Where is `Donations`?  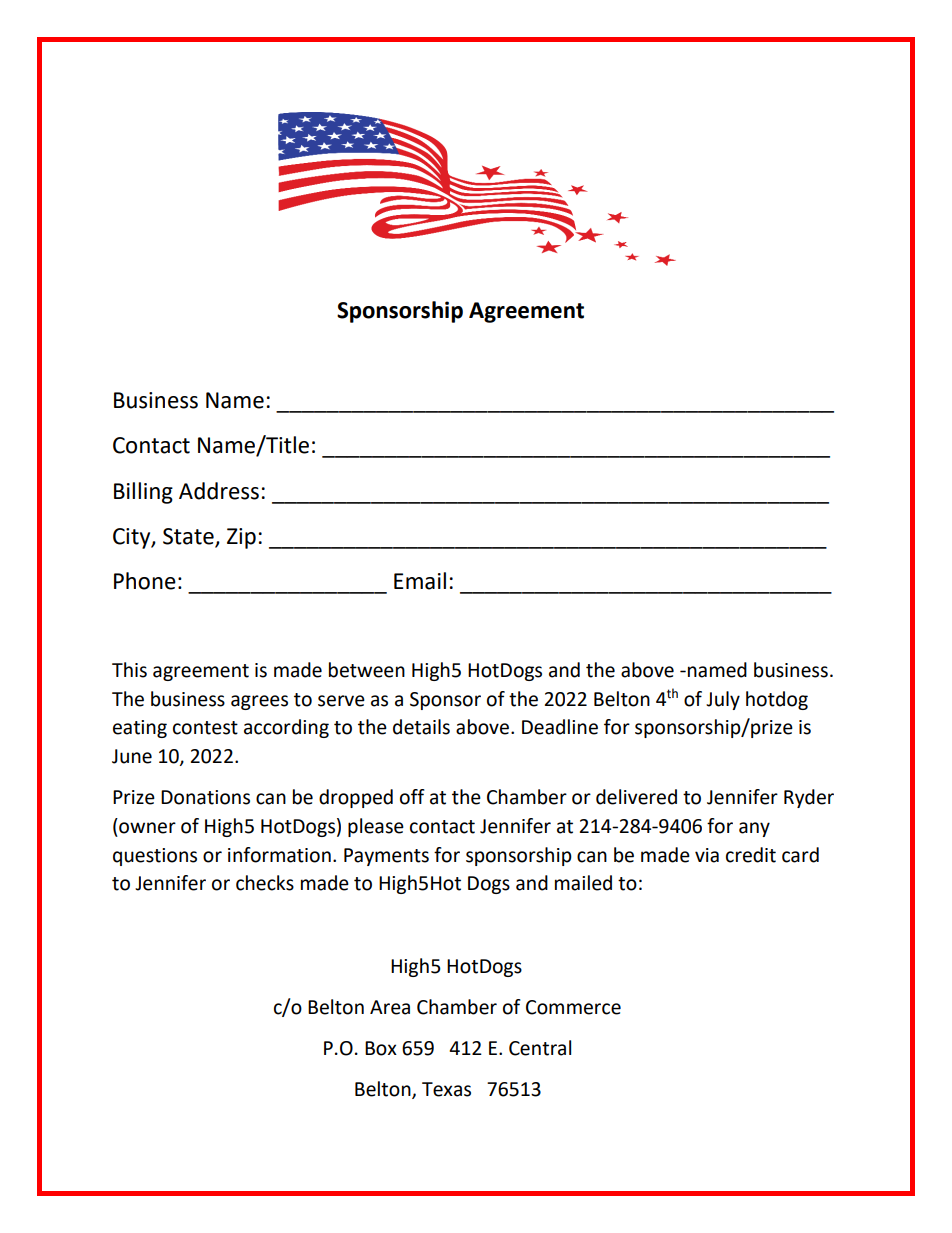
Donations is located at coordinates (205, 797).
